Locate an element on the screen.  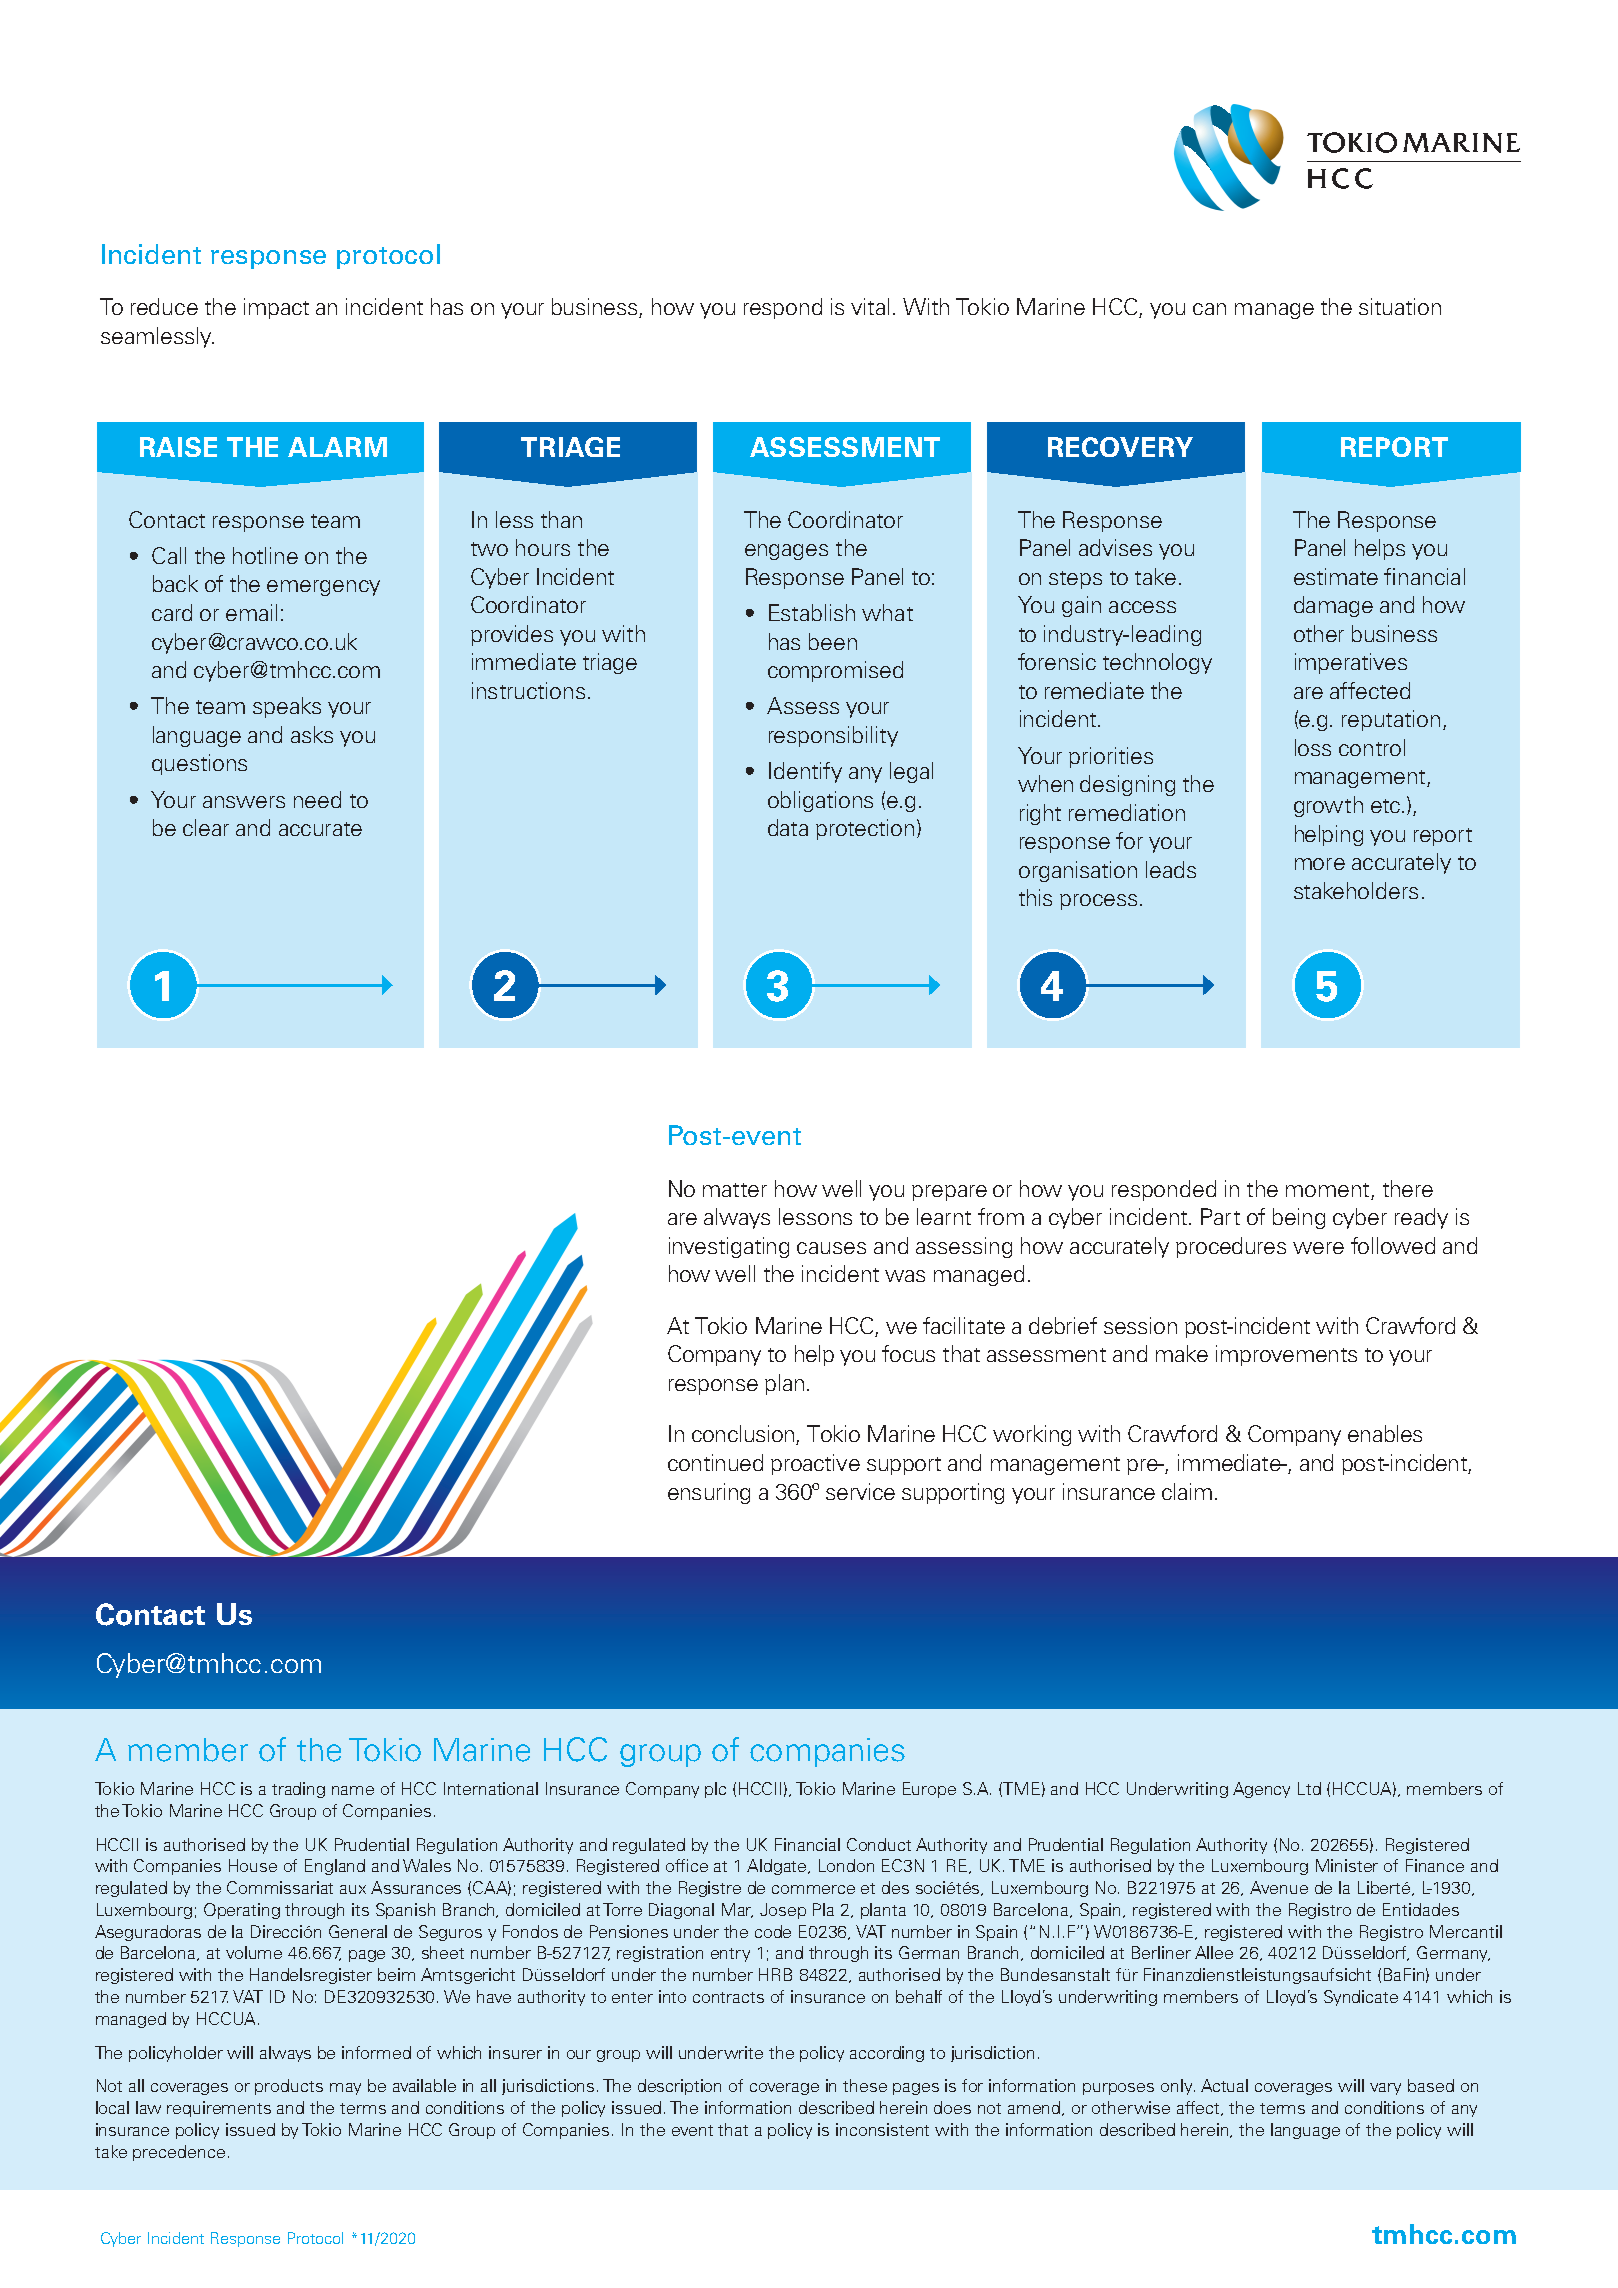
situation is located at coordinates (1400, 306).
